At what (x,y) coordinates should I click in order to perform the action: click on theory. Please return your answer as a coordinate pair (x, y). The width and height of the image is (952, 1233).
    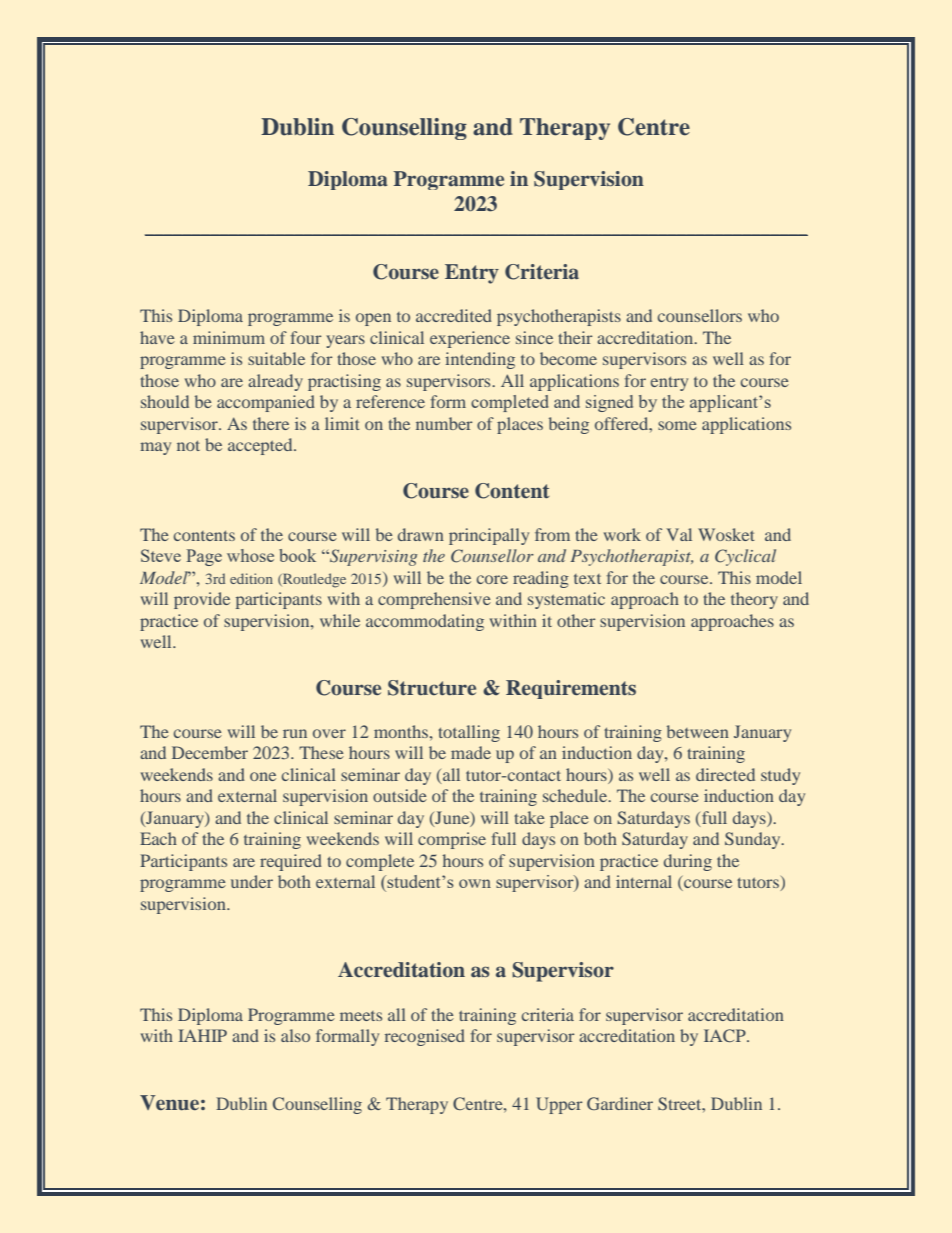
    Looking at the image, I should click on (754, 600).
